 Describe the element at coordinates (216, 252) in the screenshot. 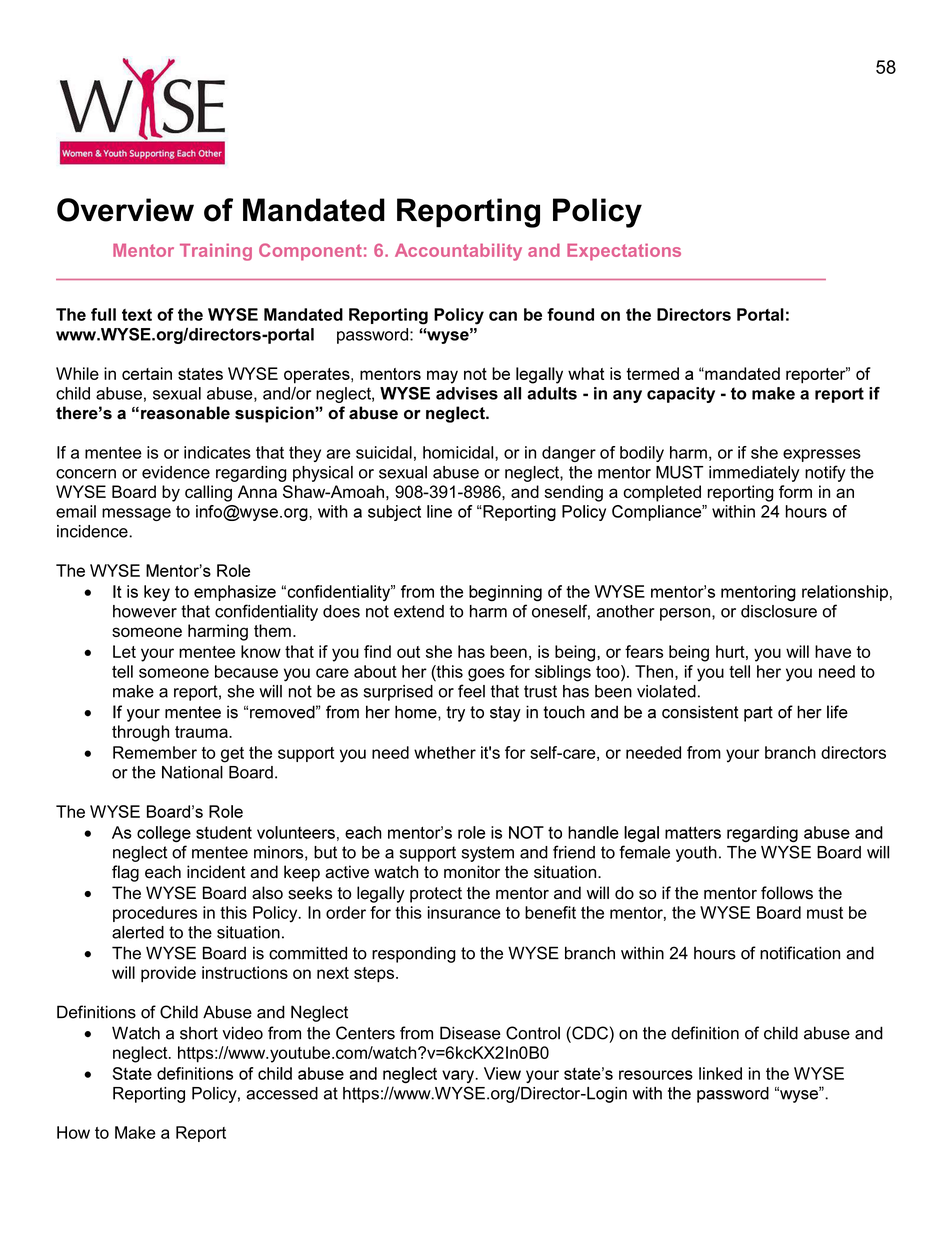

I see `Training` at that location.
